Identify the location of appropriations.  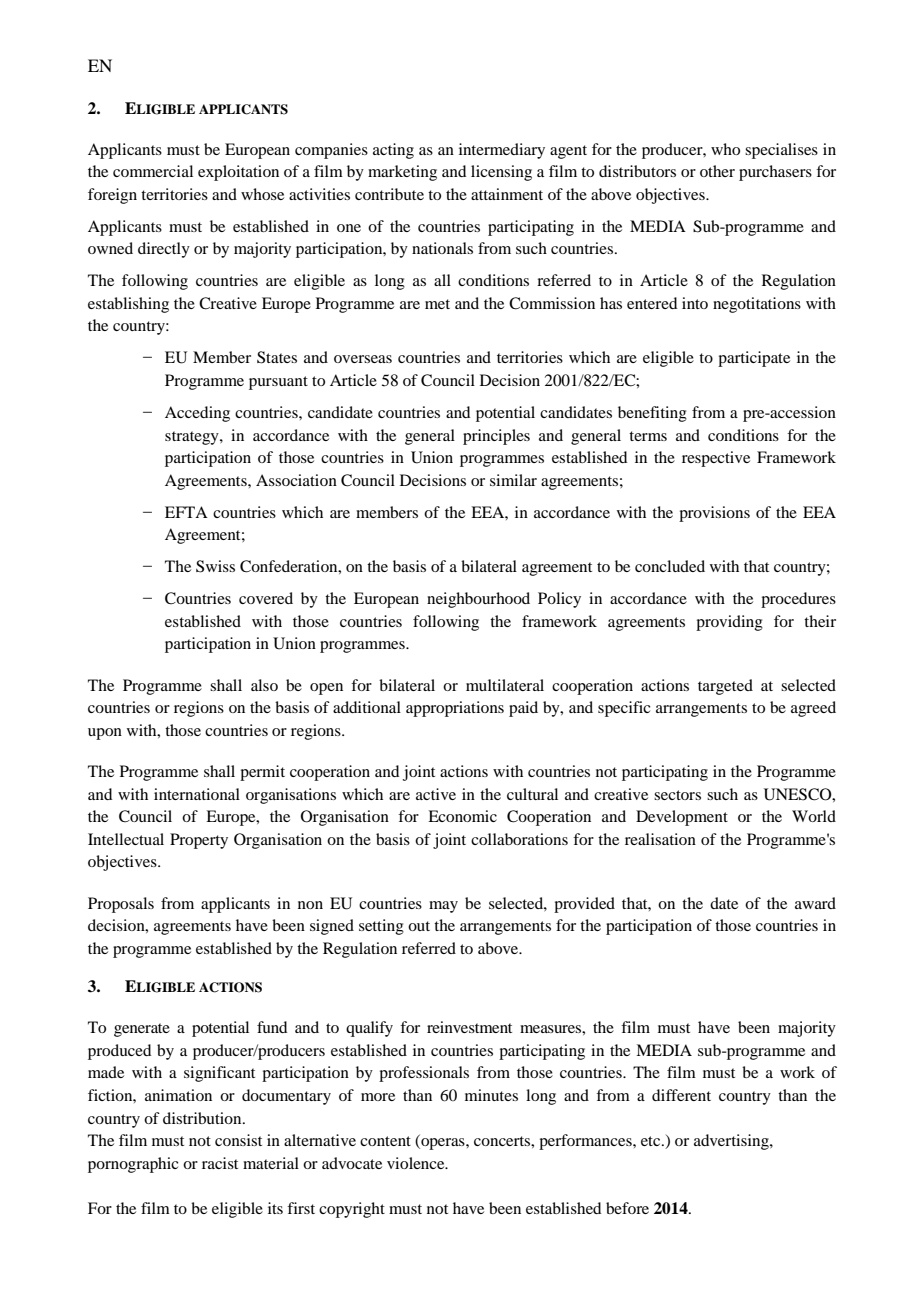
(455, 709).
